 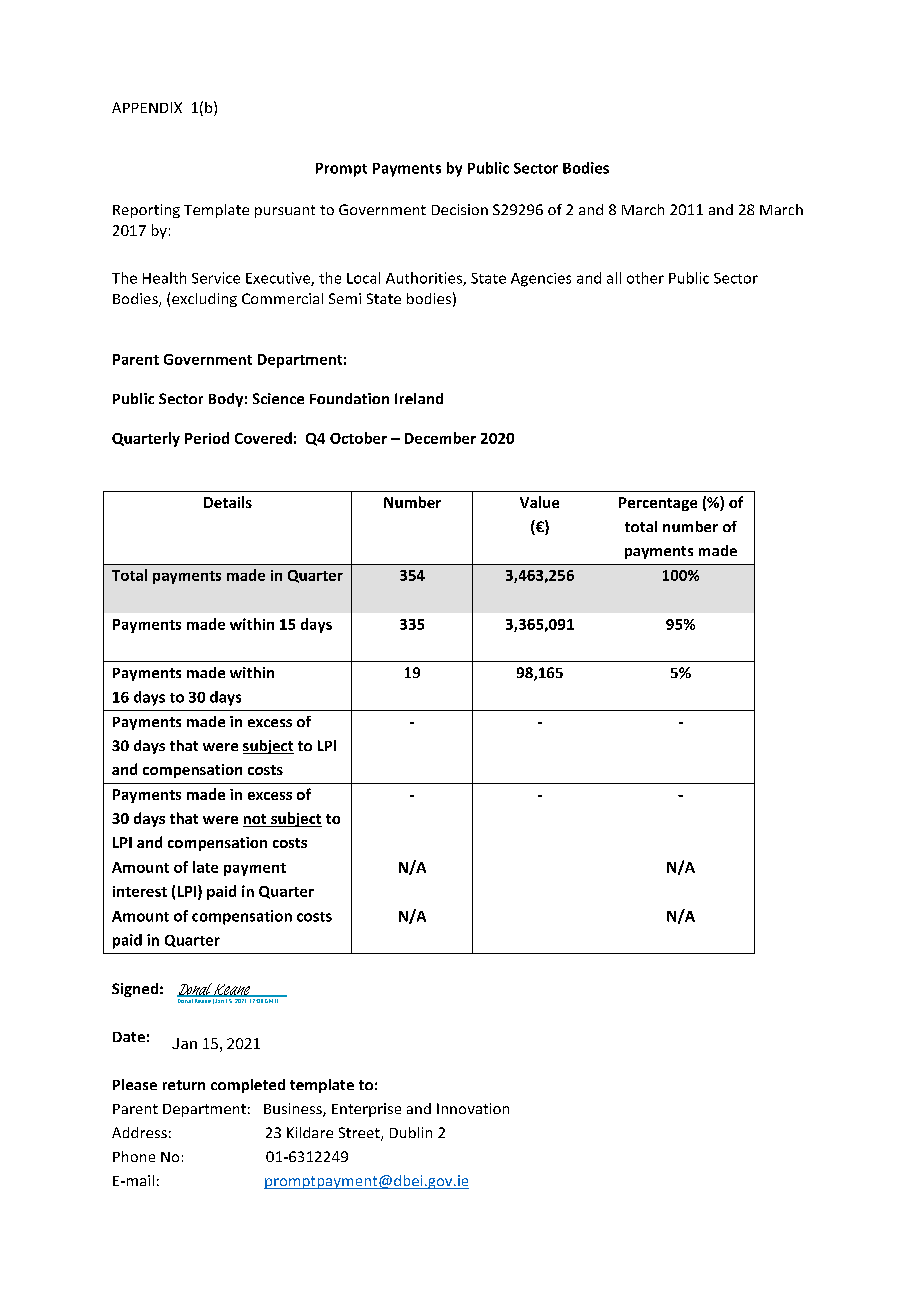 What do you see at coordinates (460, 209) in the screenshot?
I see `Decision` at bounding box center [460, 209].
